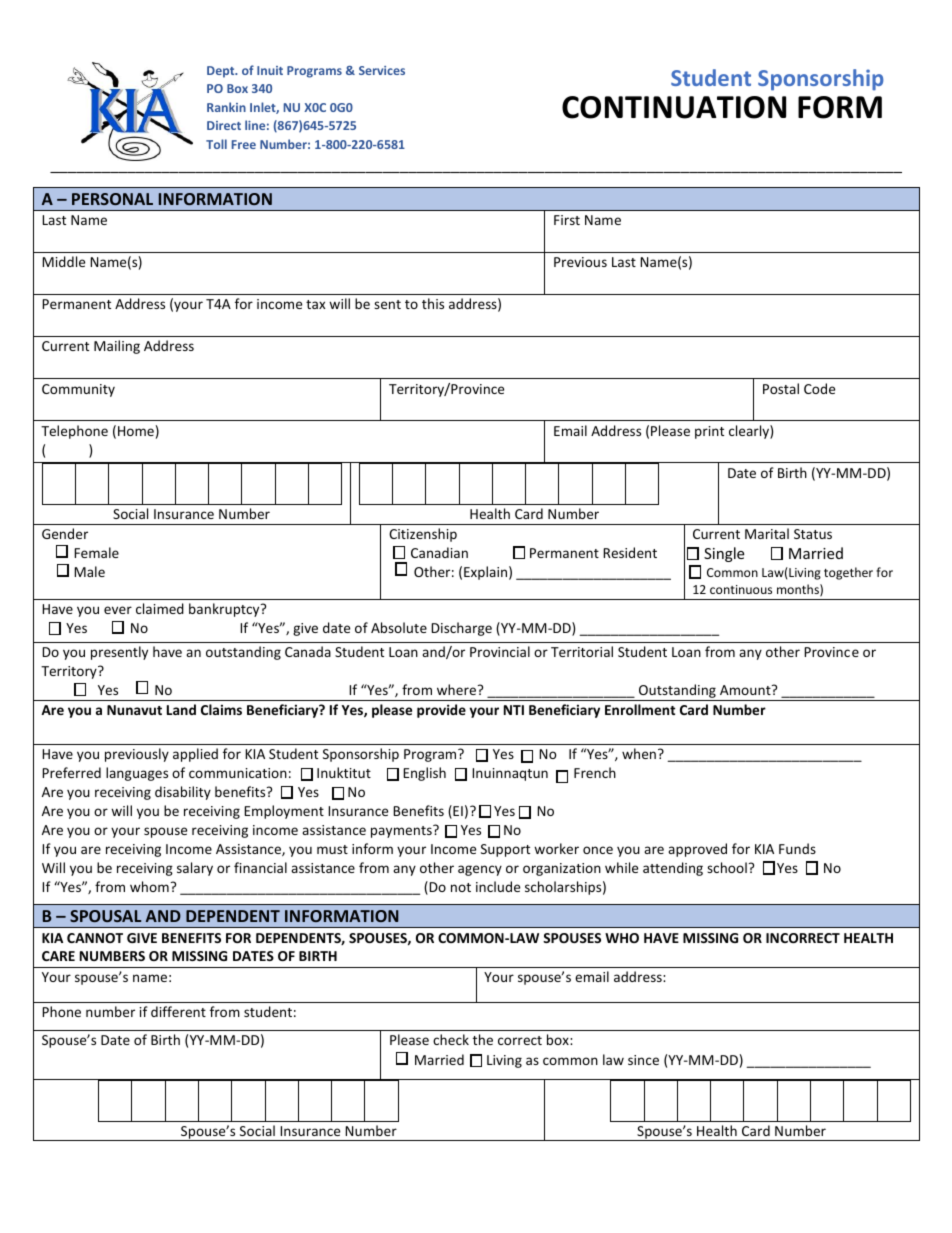  I want to click on Amount, so click(746, 690).
